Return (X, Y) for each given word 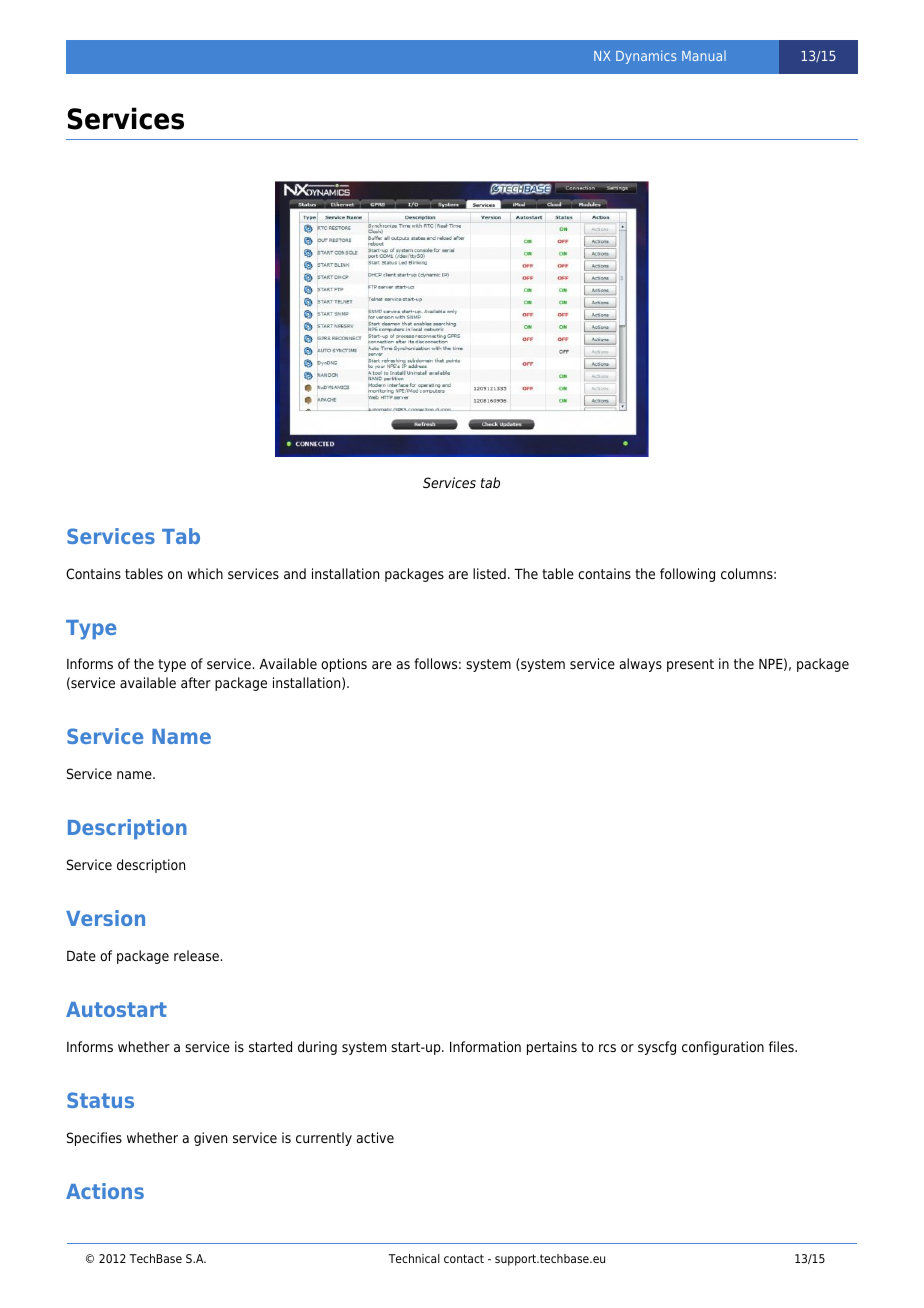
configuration (723, 1048)
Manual (704, 56)
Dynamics (646, 57)
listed (489, 573)
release (196, 955)
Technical (414, 1258)
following (687, 575)
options (344, 665)
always (641, 665)
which (205, 573)
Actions (105, 1191)
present (690, 665)
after (196, 682)
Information (485, 1046)
